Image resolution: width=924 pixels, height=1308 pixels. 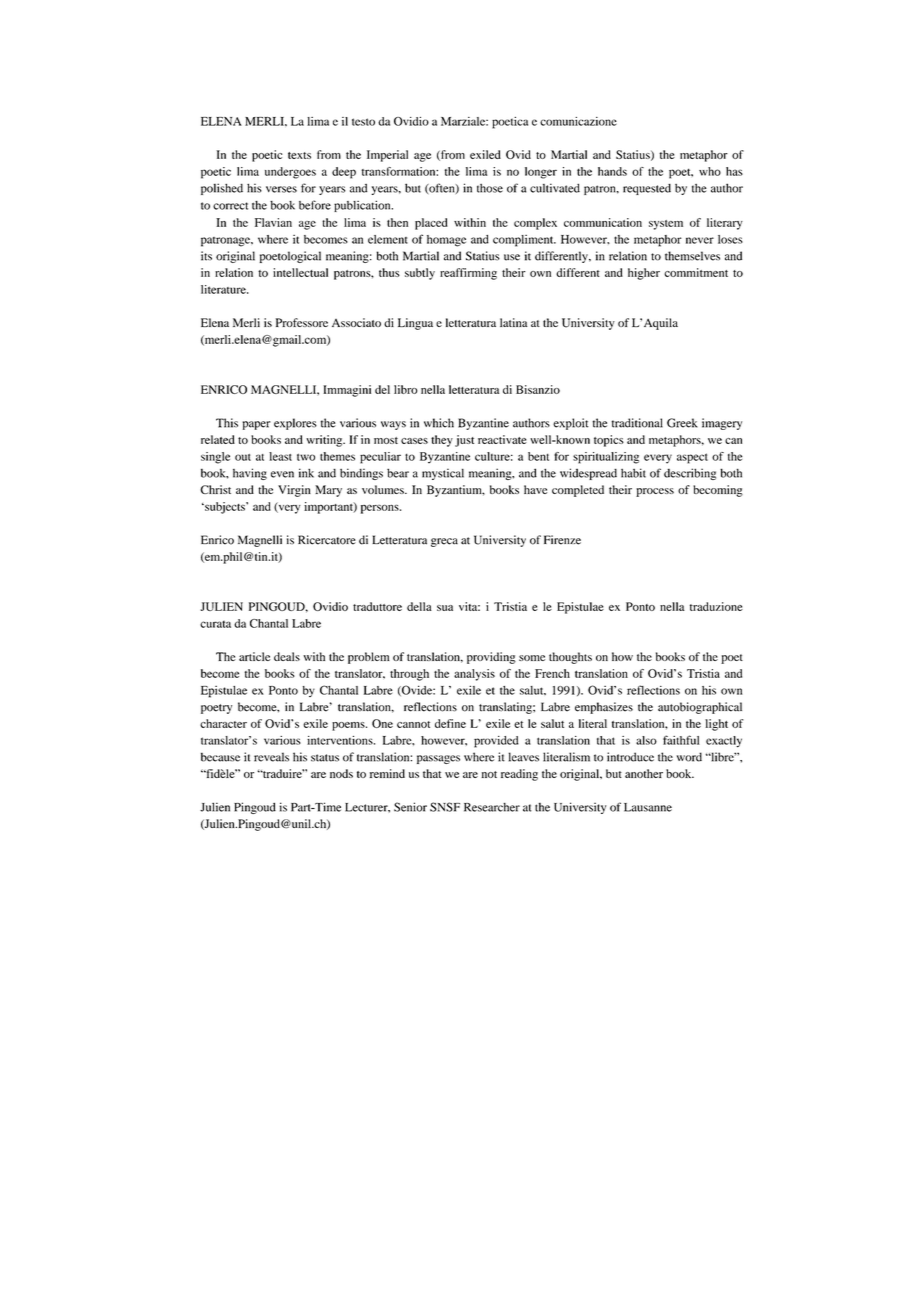 I want to click on reveals, so click(x=271, y=757).
